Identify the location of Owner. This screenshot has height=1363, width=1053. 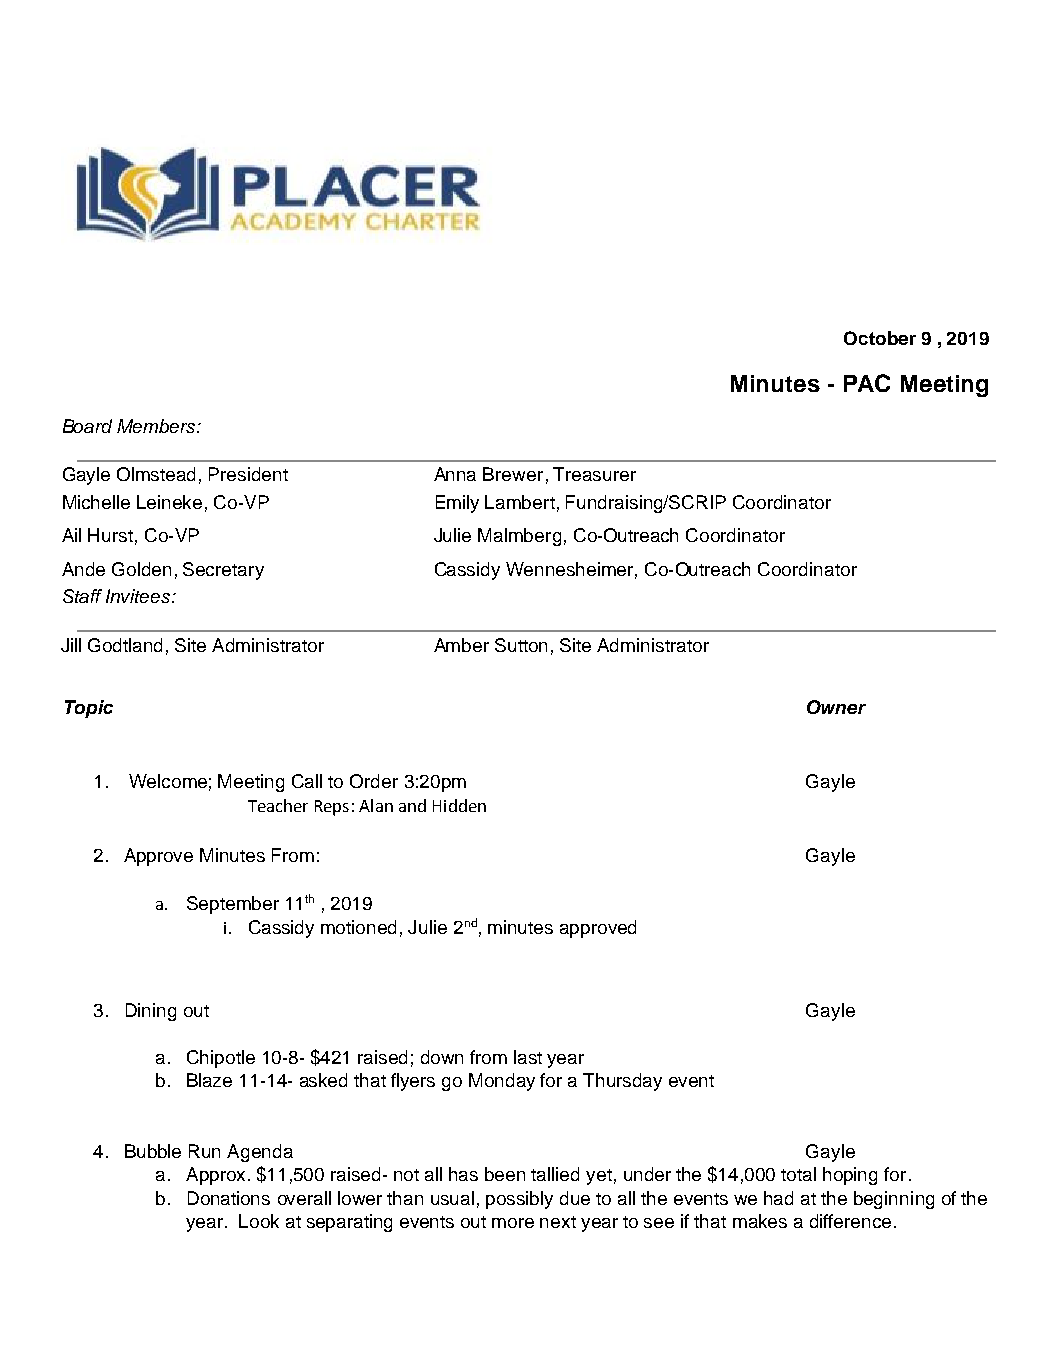
(836, 707).
